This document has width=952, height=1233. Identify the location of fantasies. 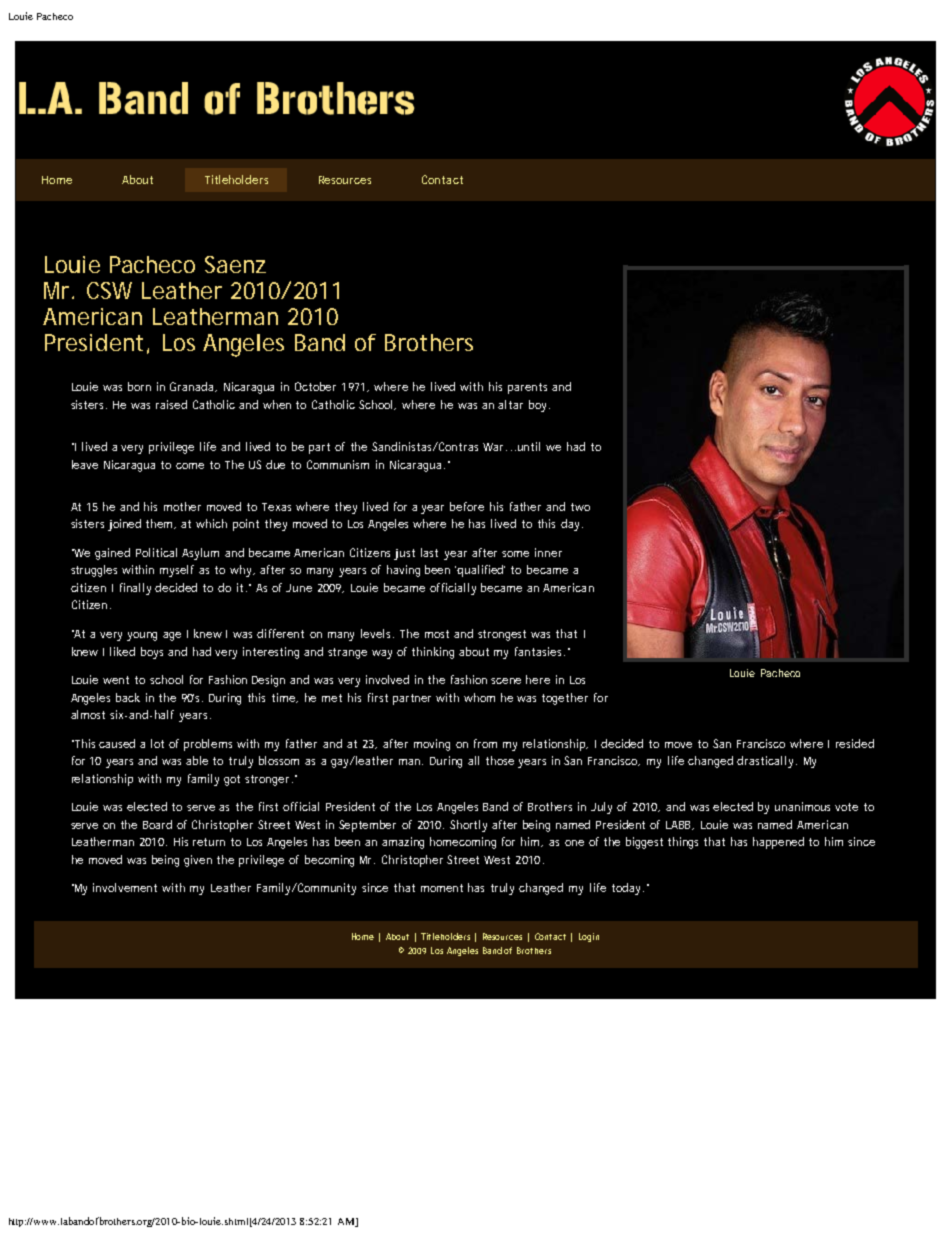
(540, 651).
